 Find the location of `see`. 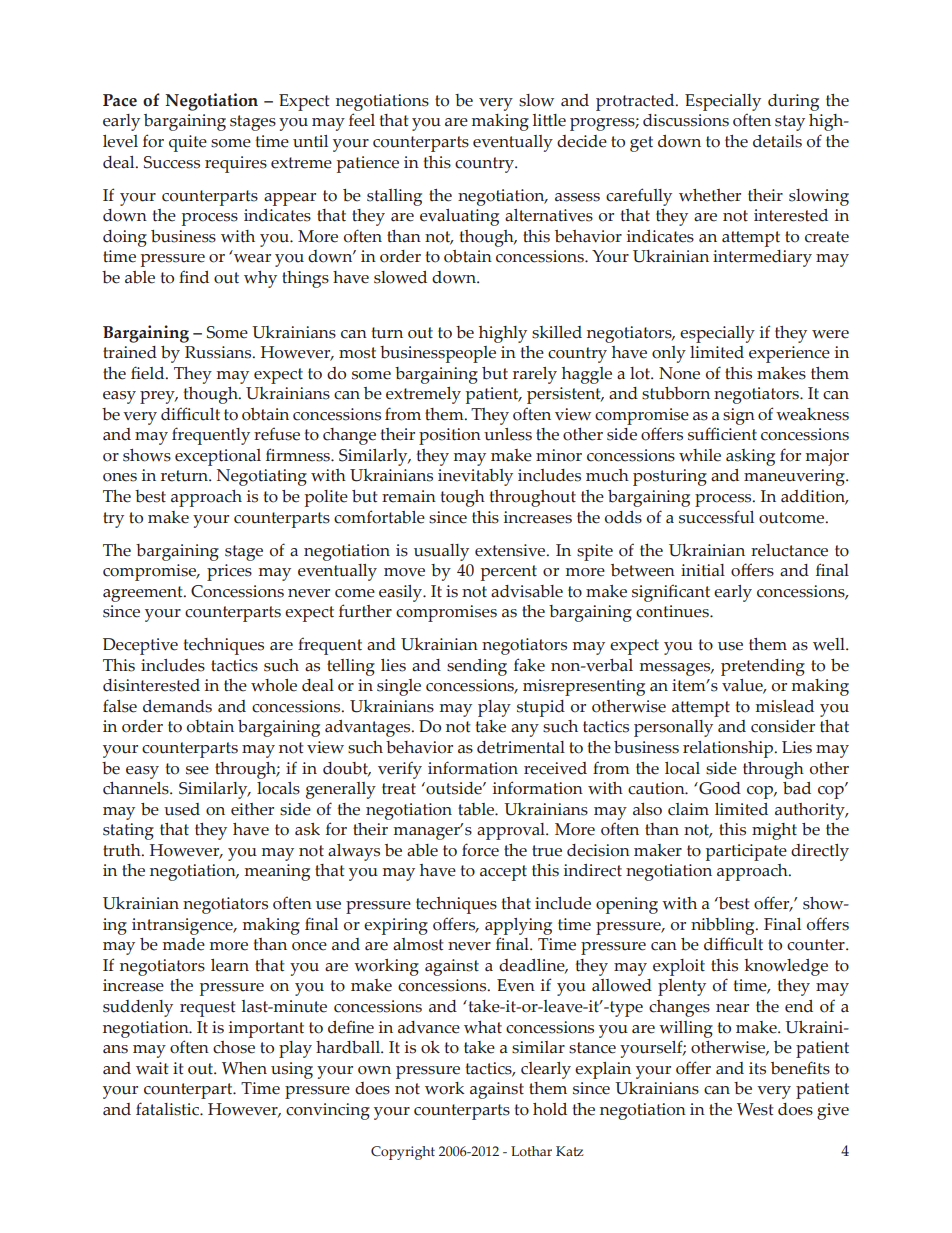

see is located at coordinates (197, 770).
